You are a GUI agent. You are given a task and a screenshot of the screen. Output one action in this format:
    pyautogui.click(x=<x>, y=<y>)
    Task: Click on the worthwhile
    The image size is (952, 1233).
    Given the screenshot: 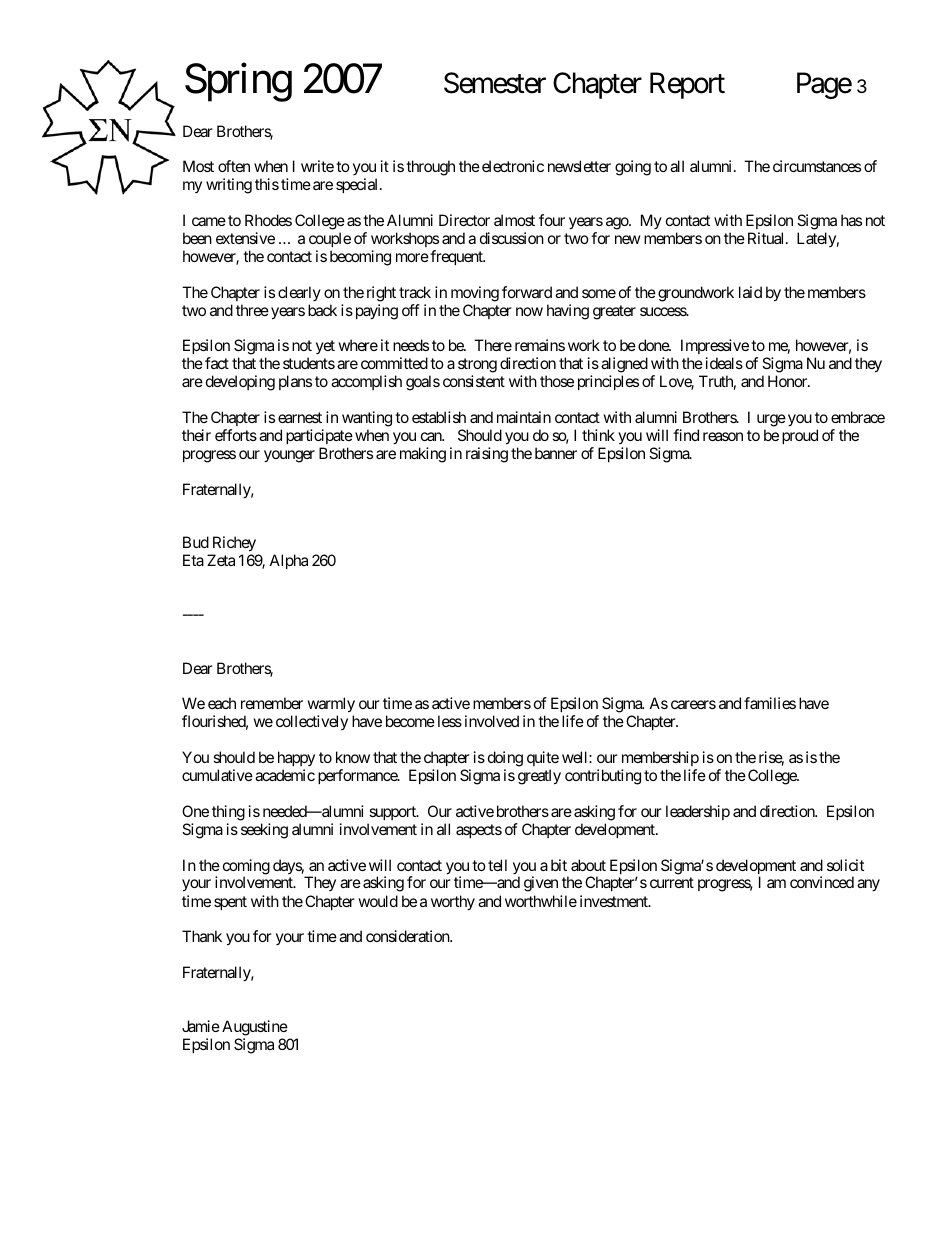 What is the action you would take?
    pyautogui.click(x=541, y=901)
